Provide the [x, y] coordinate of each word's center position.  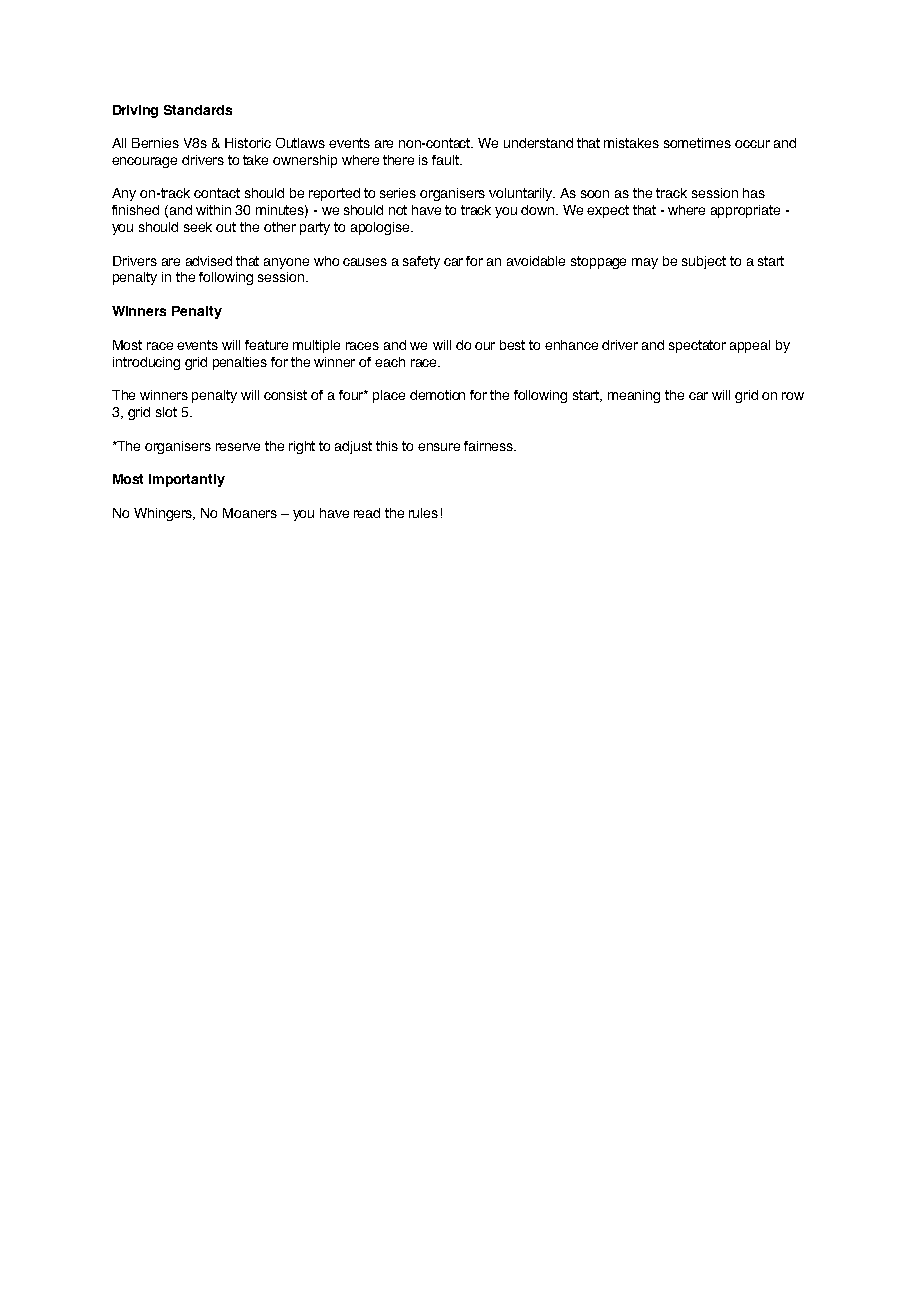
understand [538, 143]
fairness [489, 446]
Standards [198, 110]
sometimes [697, 143]
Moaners [250, 513]
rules [423, 513]
